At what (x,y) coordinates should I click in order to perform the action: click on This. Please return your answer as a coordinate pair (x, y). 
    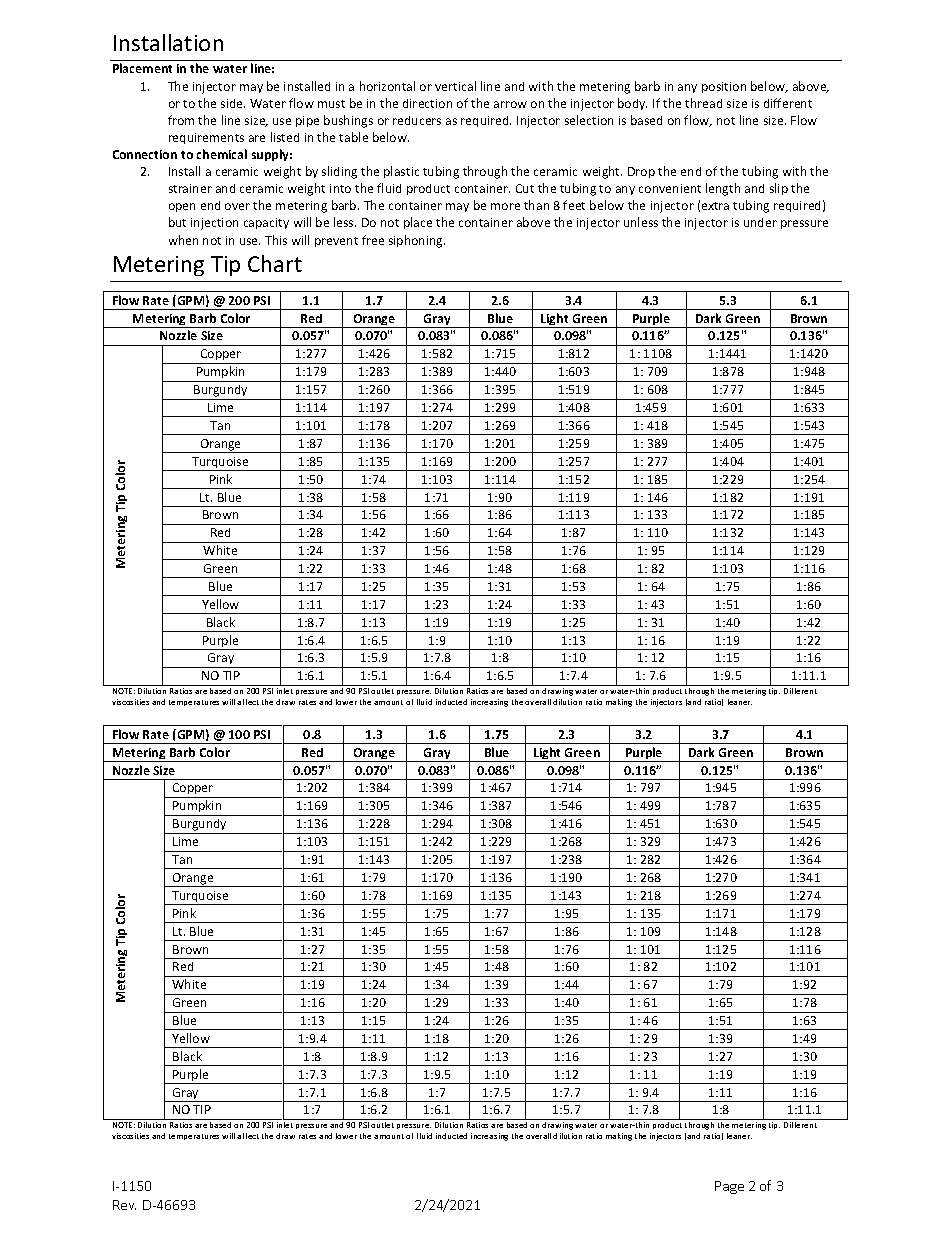
    Looking at the image, I should click on (276, 240).
